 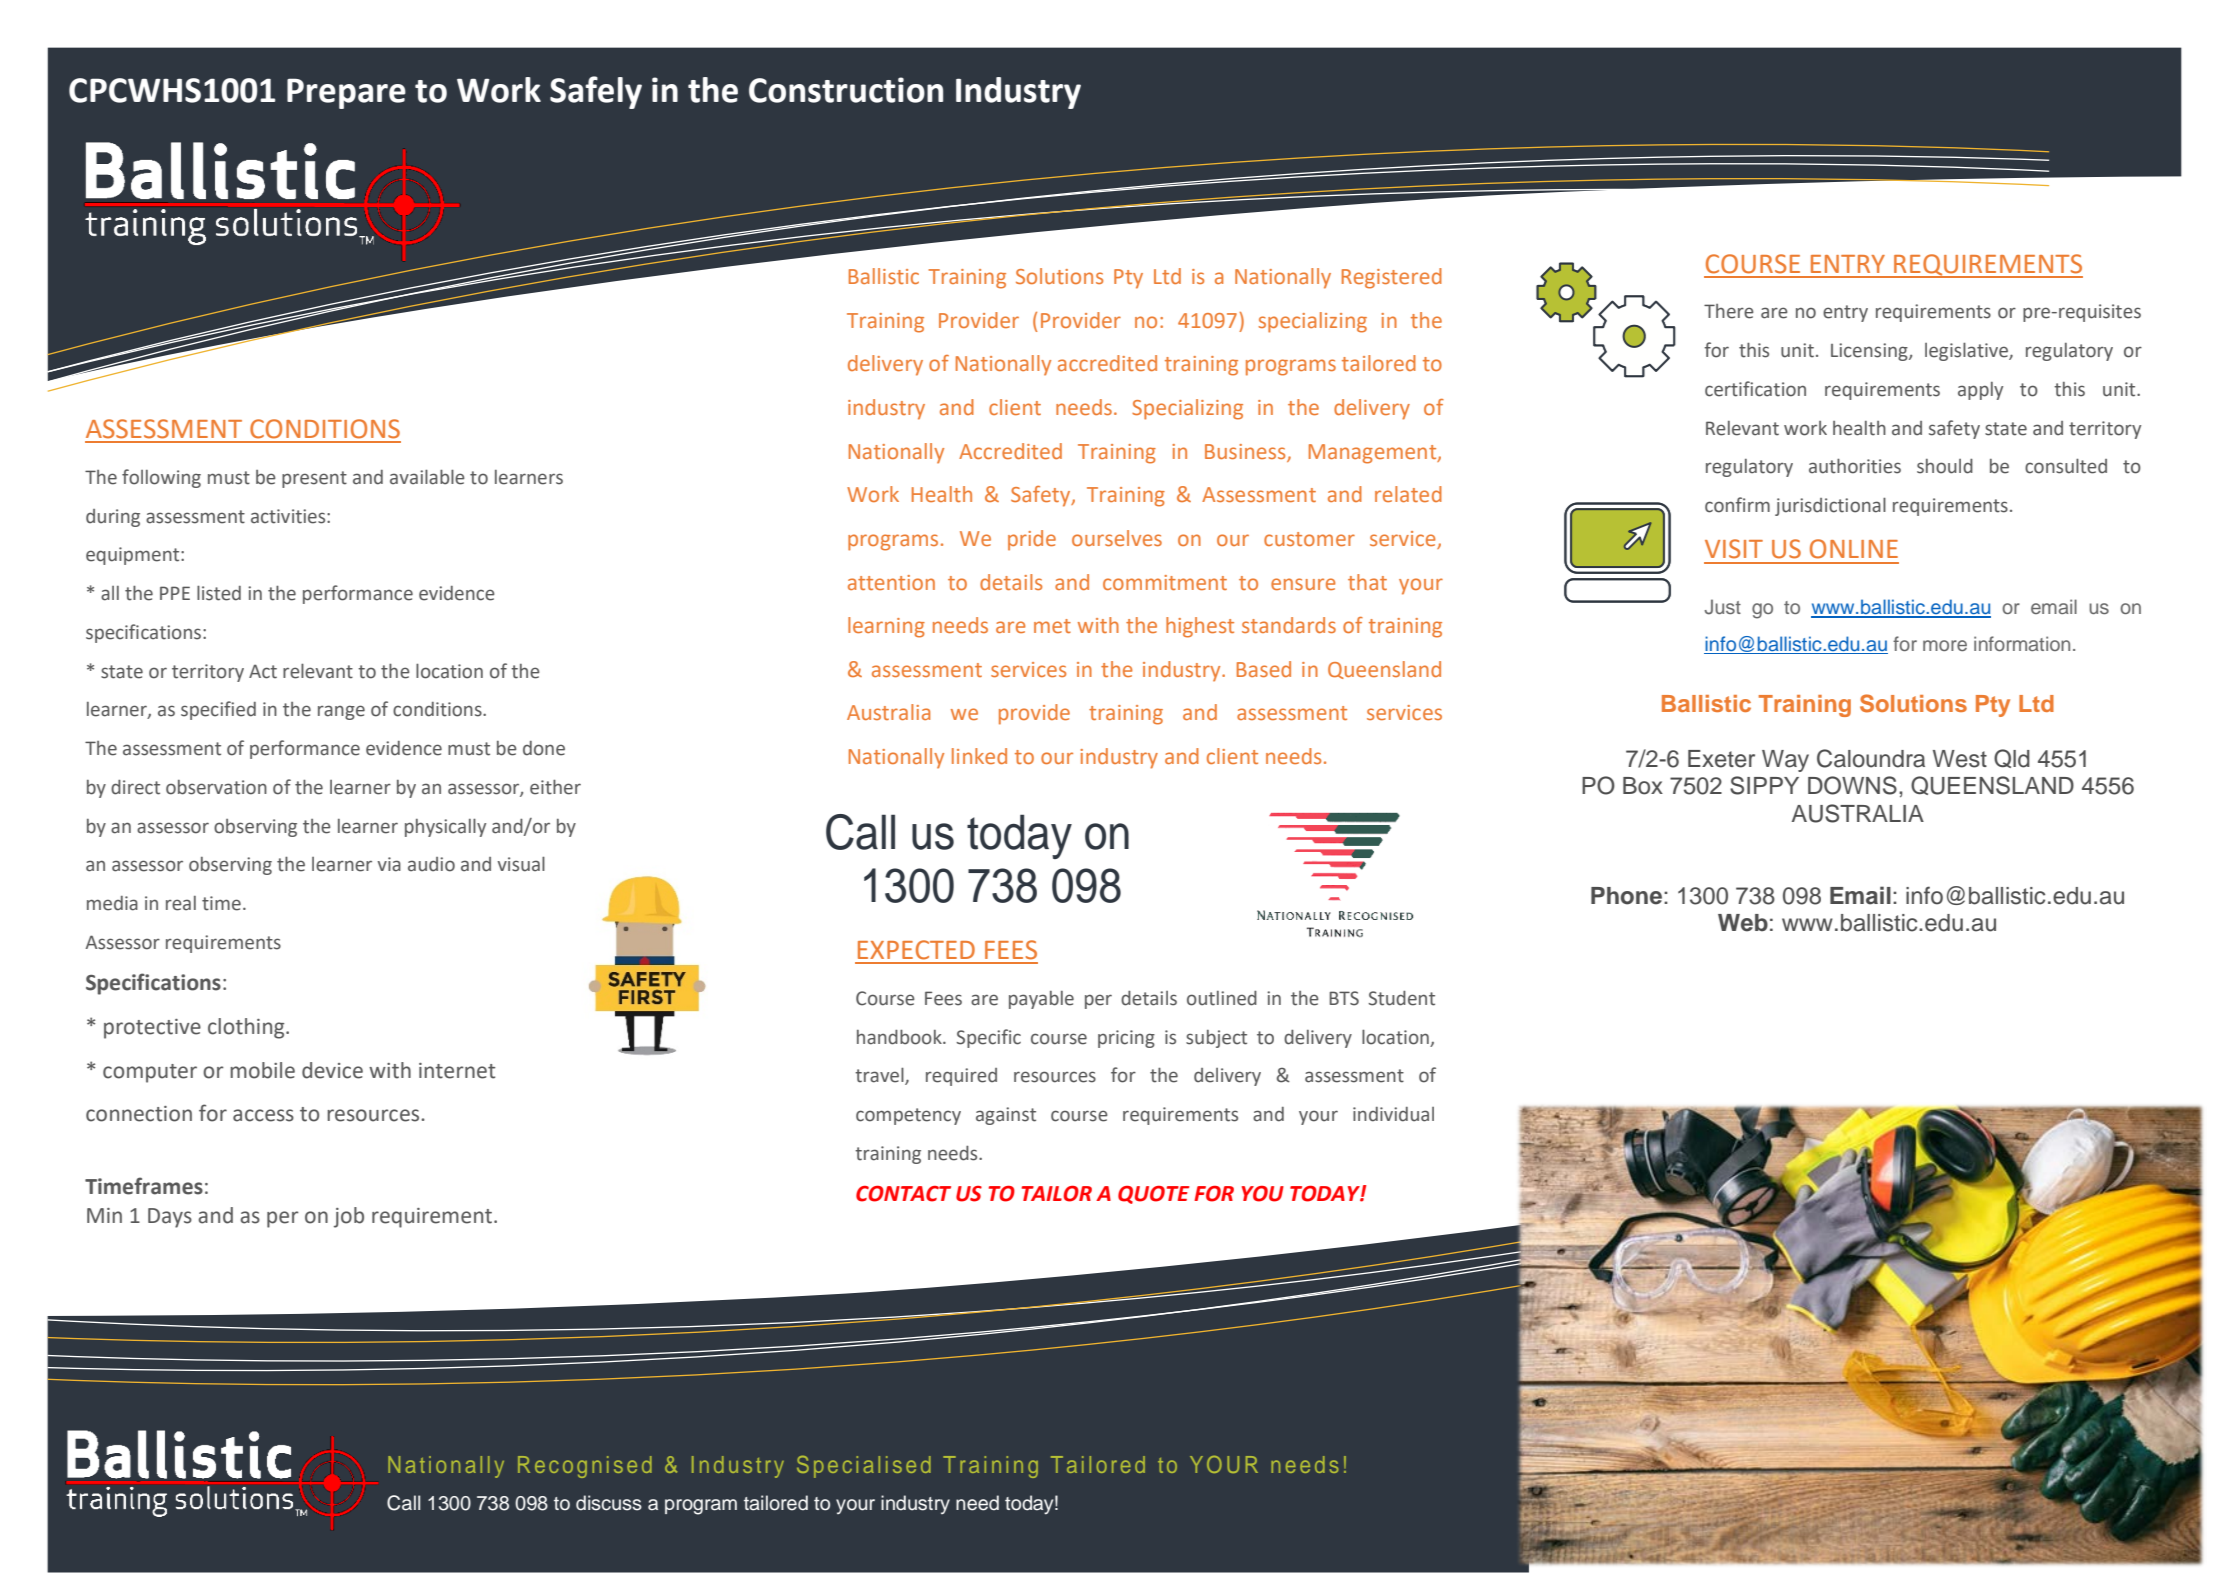 I want to click on commitment, so click(x=1165, y=582).
